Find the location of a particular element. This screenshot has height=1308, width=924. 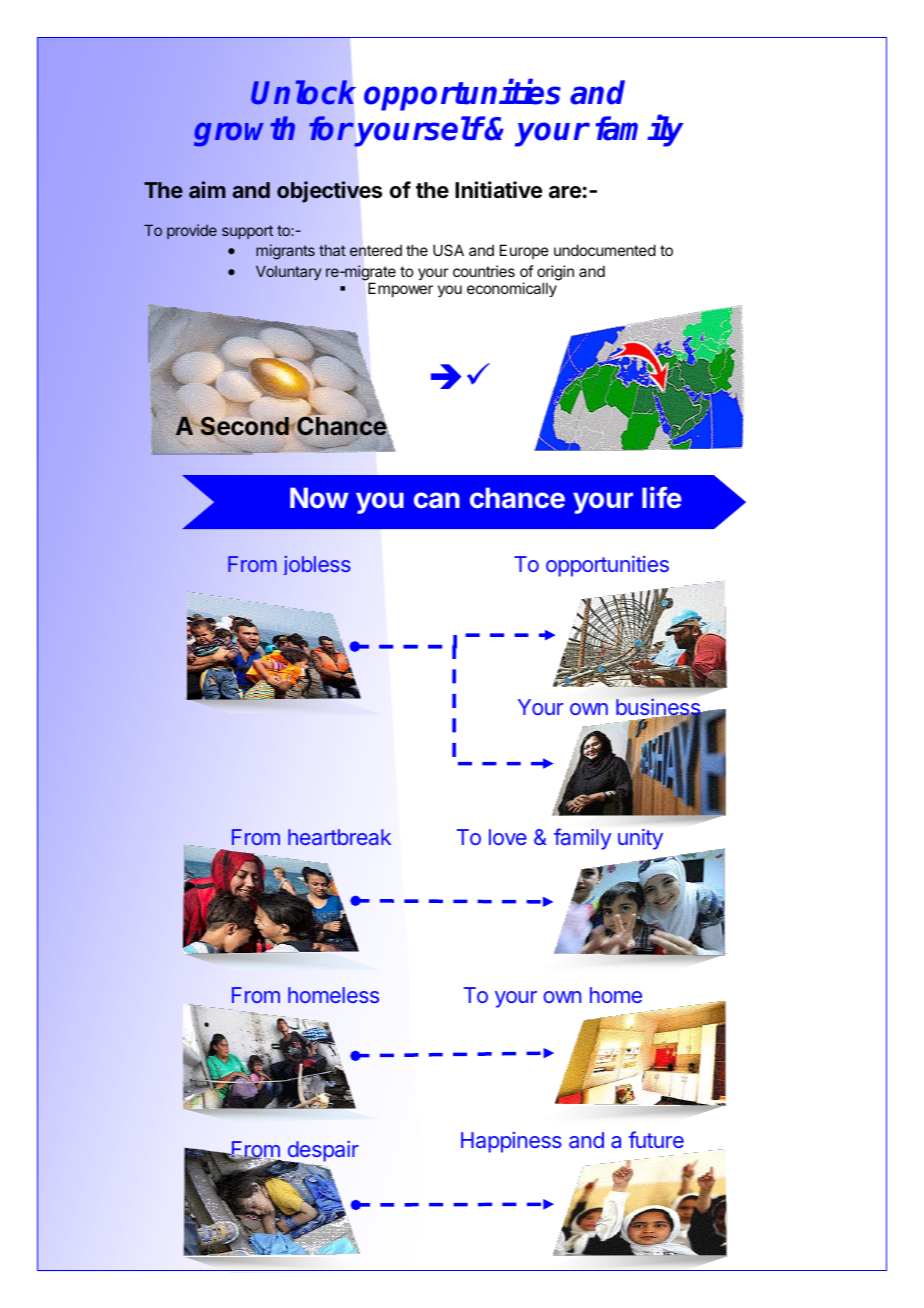

jobless is located at coordinates (317, 565).
